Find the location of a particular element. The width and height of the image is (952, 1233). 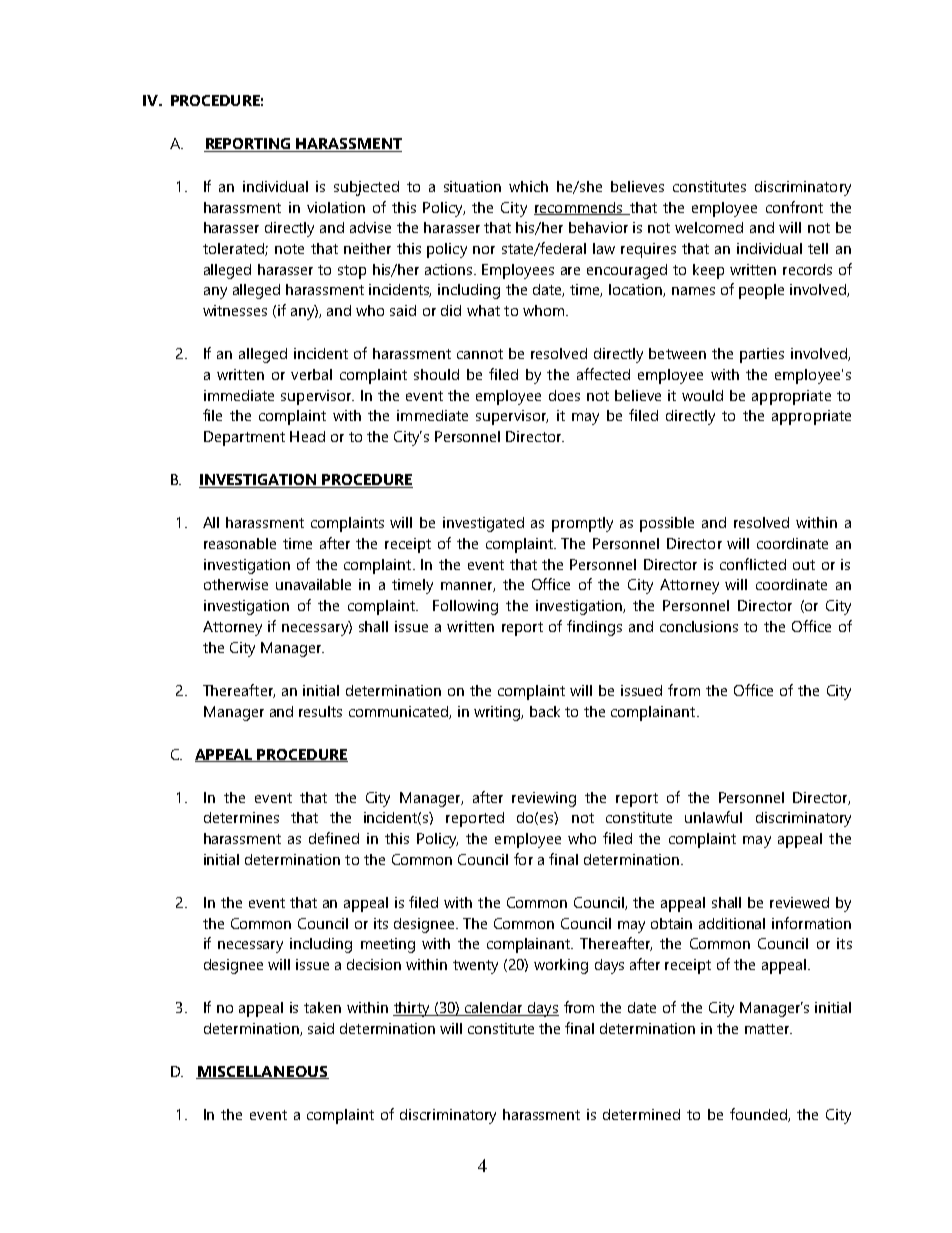

determined is located at coordinates (641, 1114).
